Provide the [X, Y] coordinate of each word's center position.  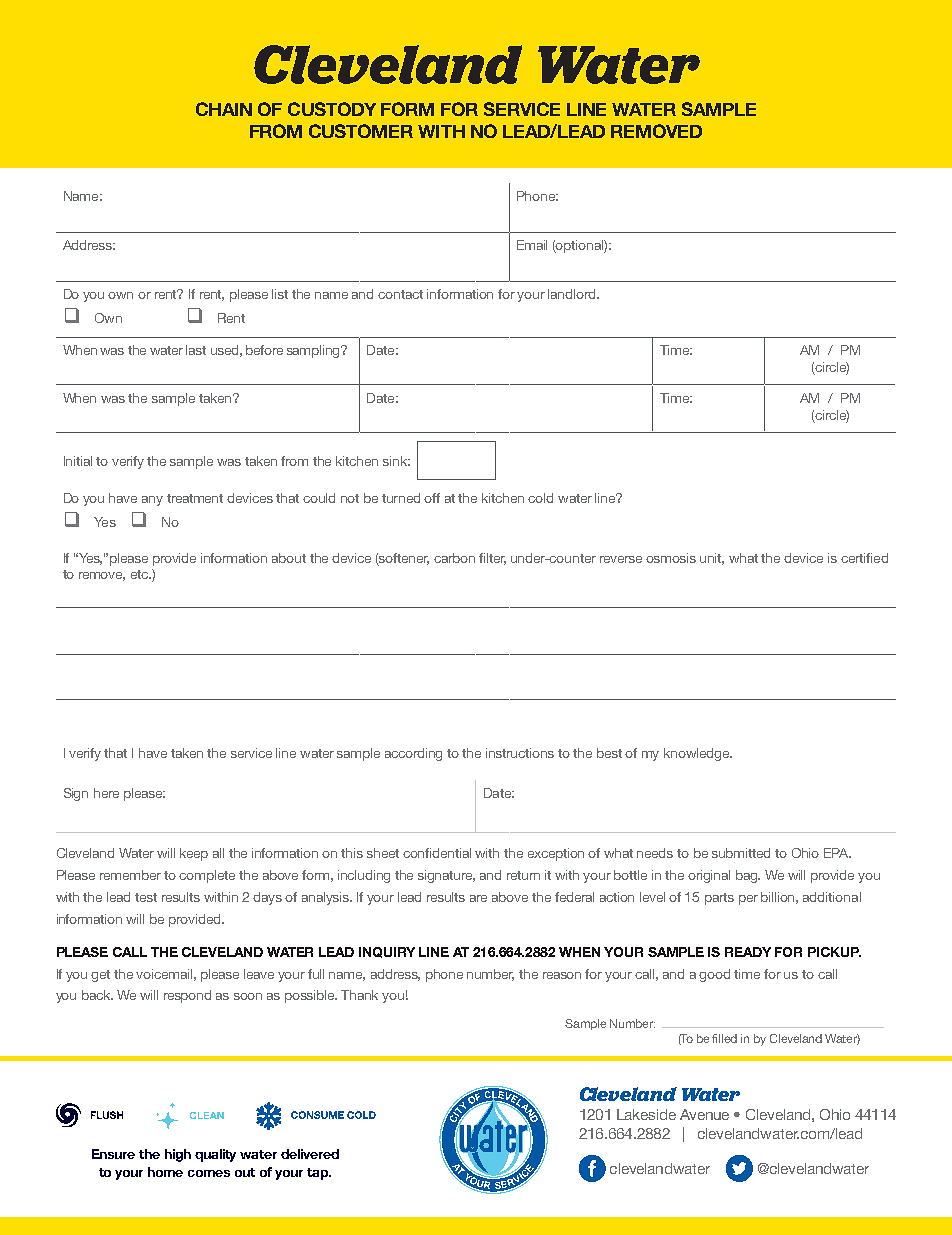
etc [141, 574]
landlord [573, 294]
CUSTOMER [361, 131]
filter [492, 559]
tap [318, 1174]
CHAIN [224, 109]
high [178, 1155]
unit [712, 559]
